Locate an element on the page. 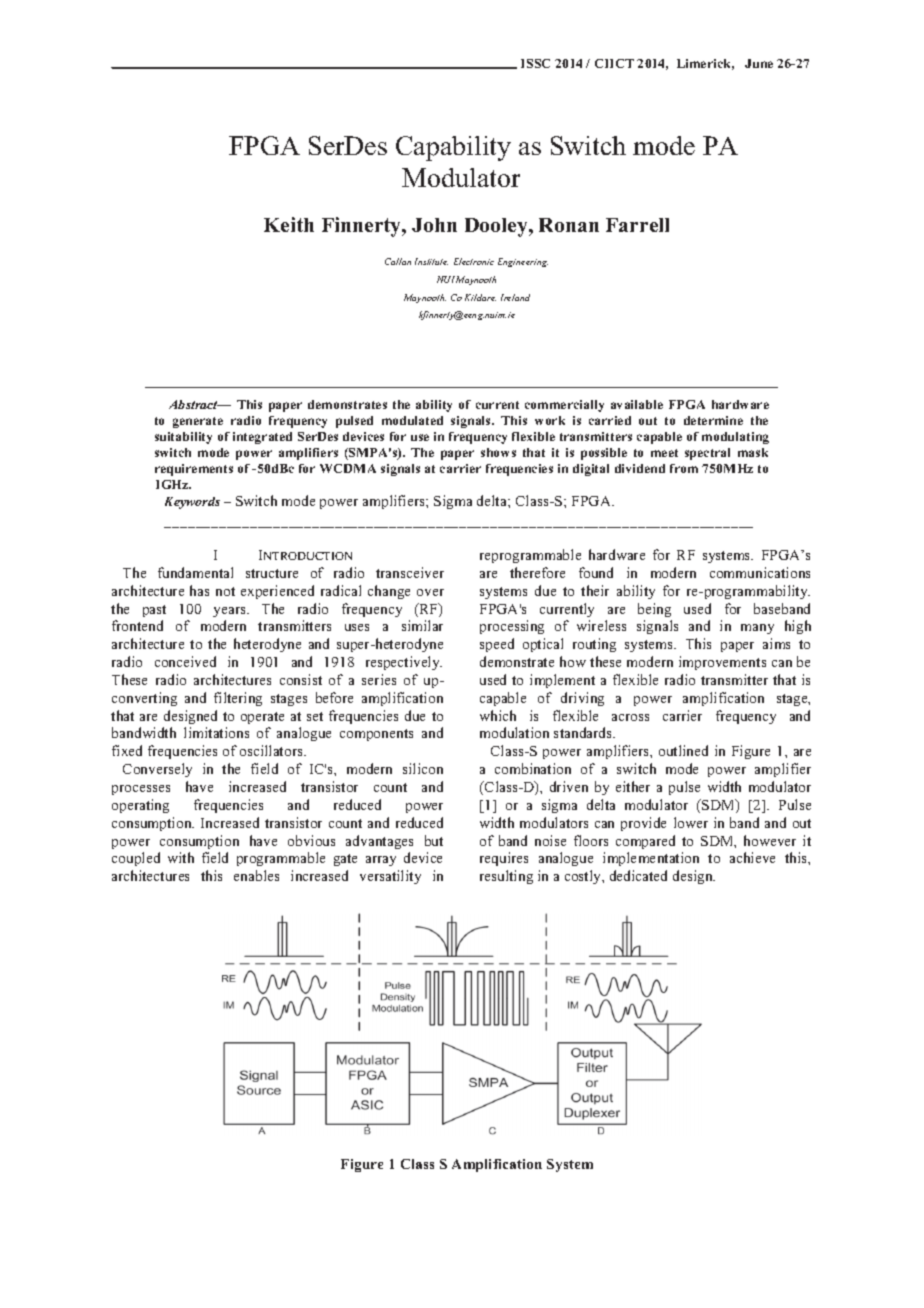  achieve is located at coordinates (752, 857).
